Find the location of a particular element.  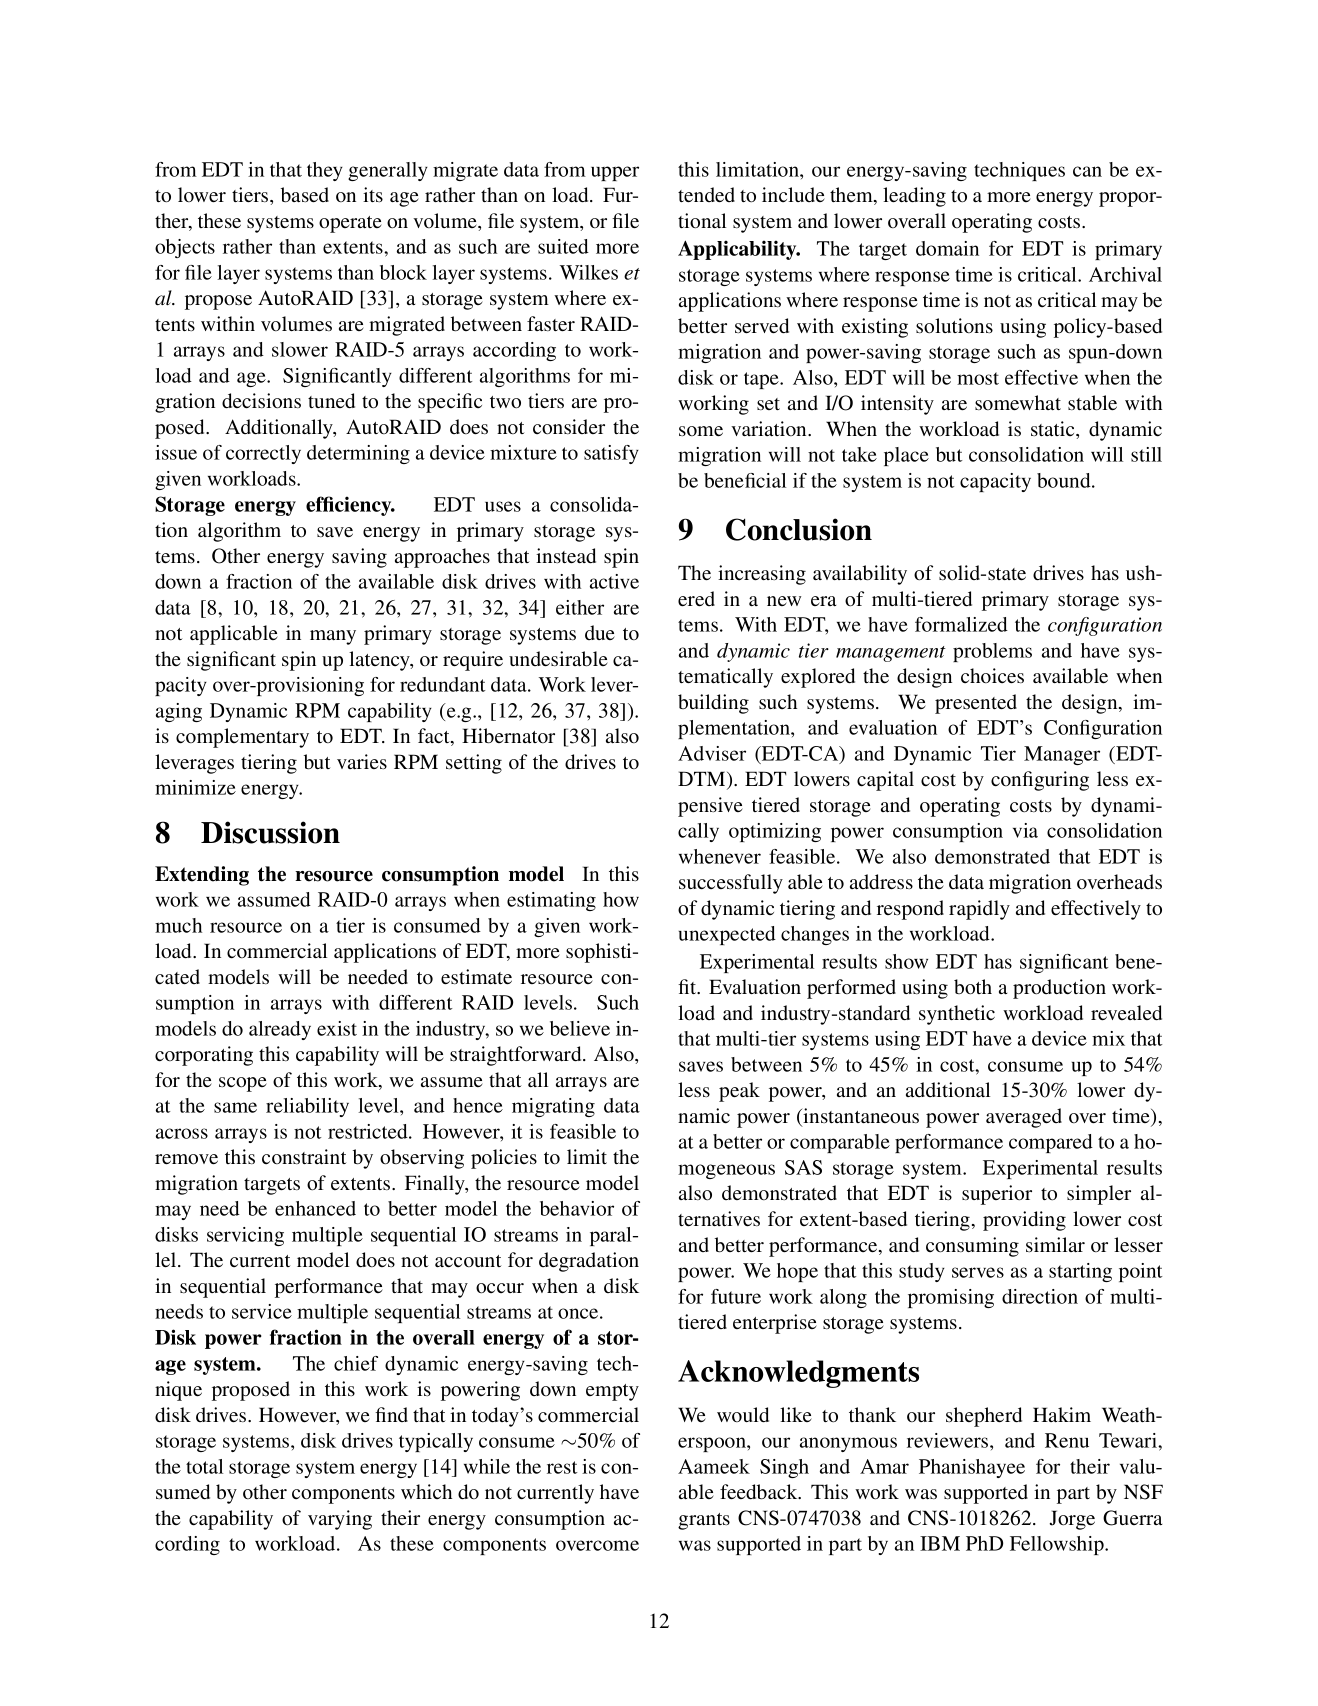

operate is located at coordinates (350, 224).
